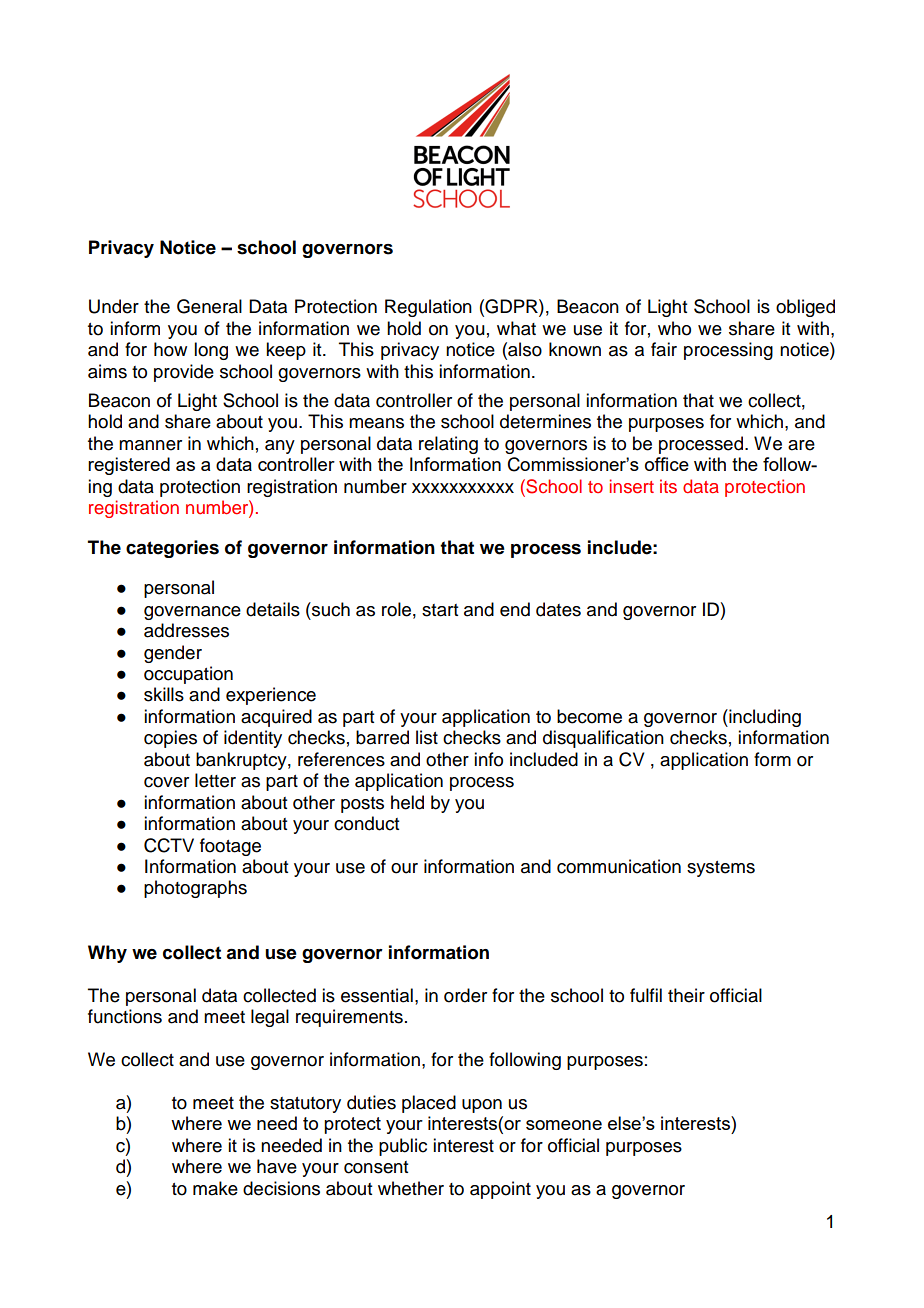  I want to click on who, so click(674, 328).
